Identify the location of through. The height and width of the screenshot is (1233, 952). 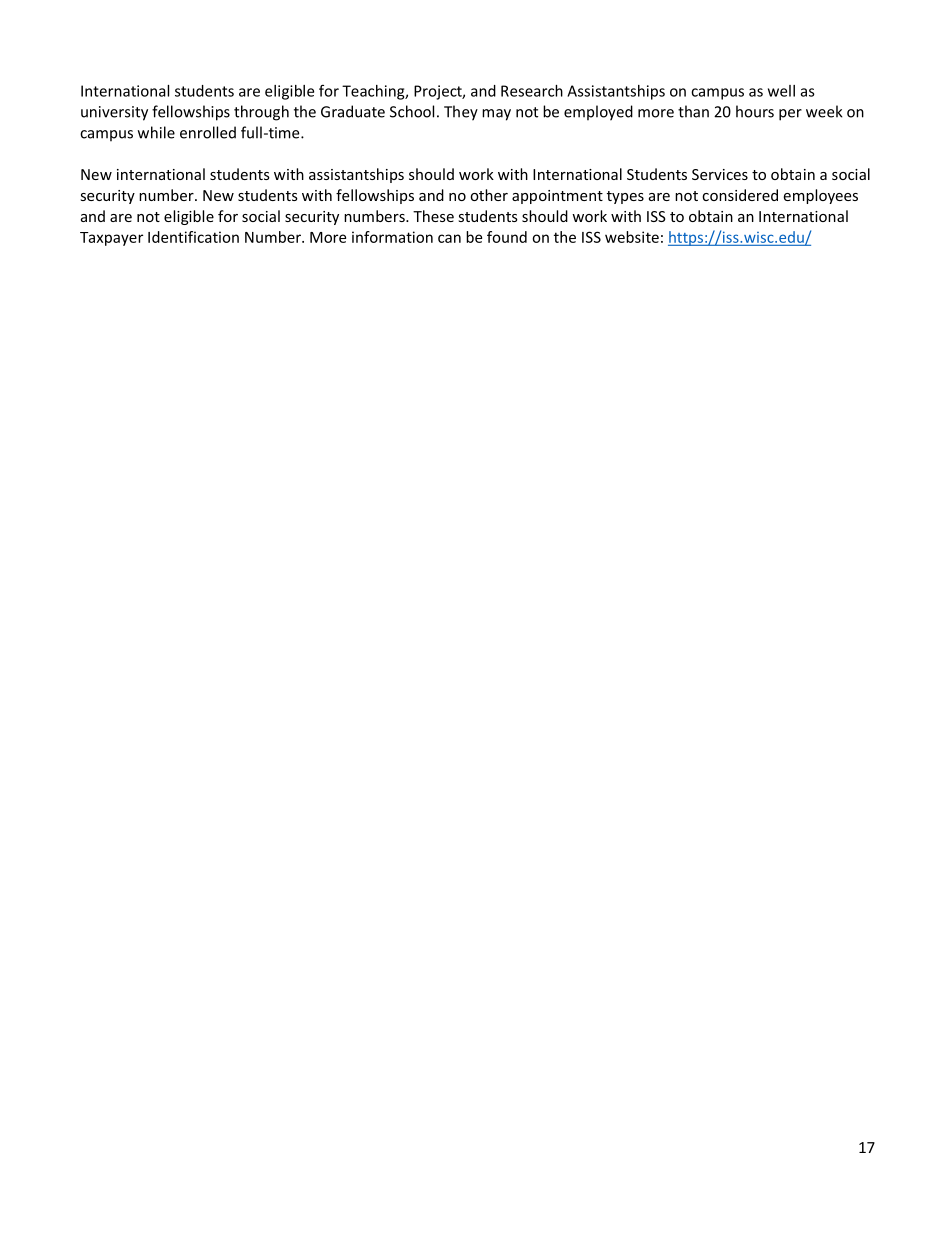
(261, 113).
